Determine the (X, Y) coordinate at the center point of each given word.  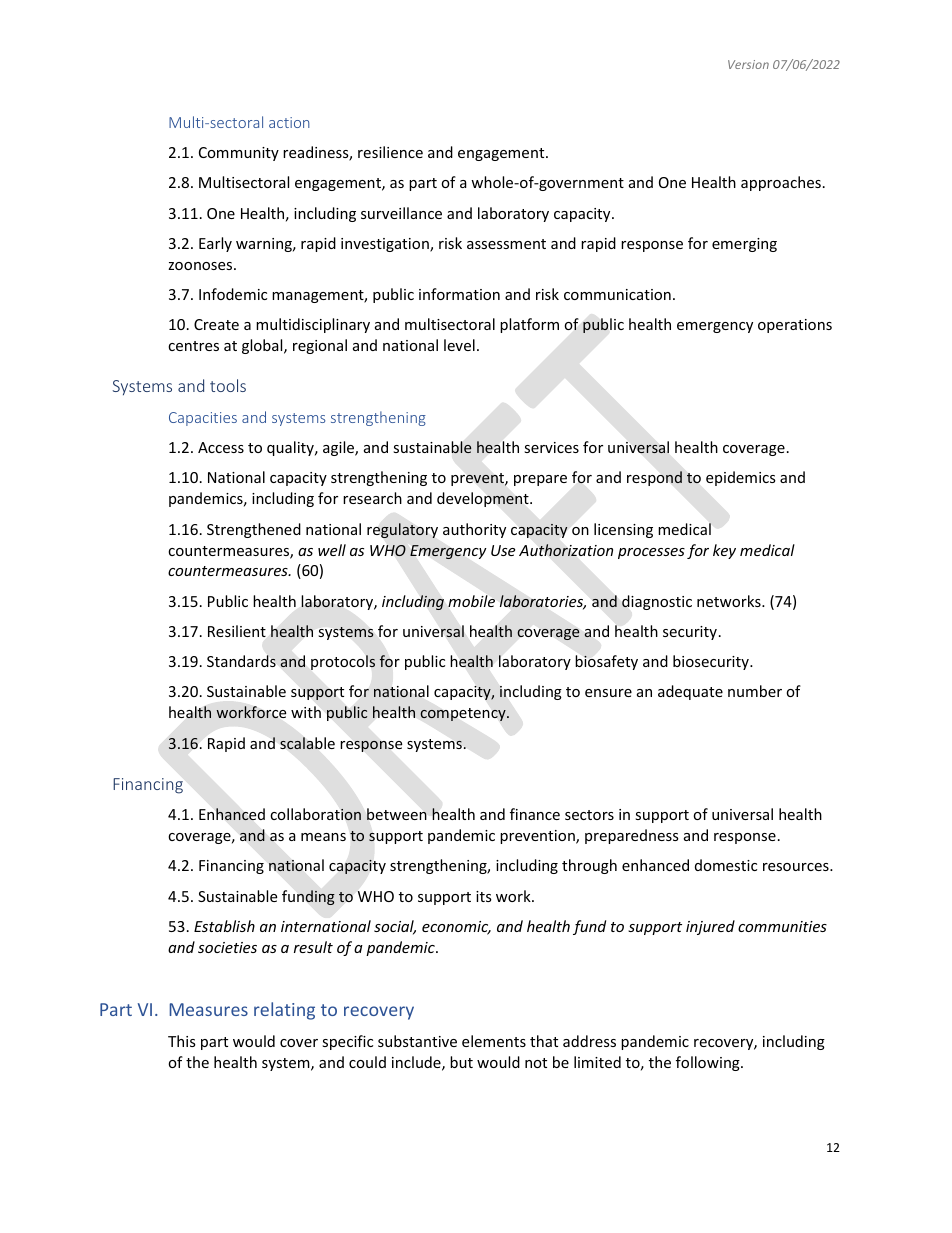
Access (221, 447)
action (289, 122)
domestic (726, 865)
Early (215, 244)
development (484, 499)
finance (535, 814)
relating (284, 1011)
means (323, 837)
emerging (744, 245)
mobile (471, 601)
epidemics (741, 478)
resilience (390, 152)
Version (748, 64)
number (755, 691)
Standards (241, 661)
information (459, 294)
